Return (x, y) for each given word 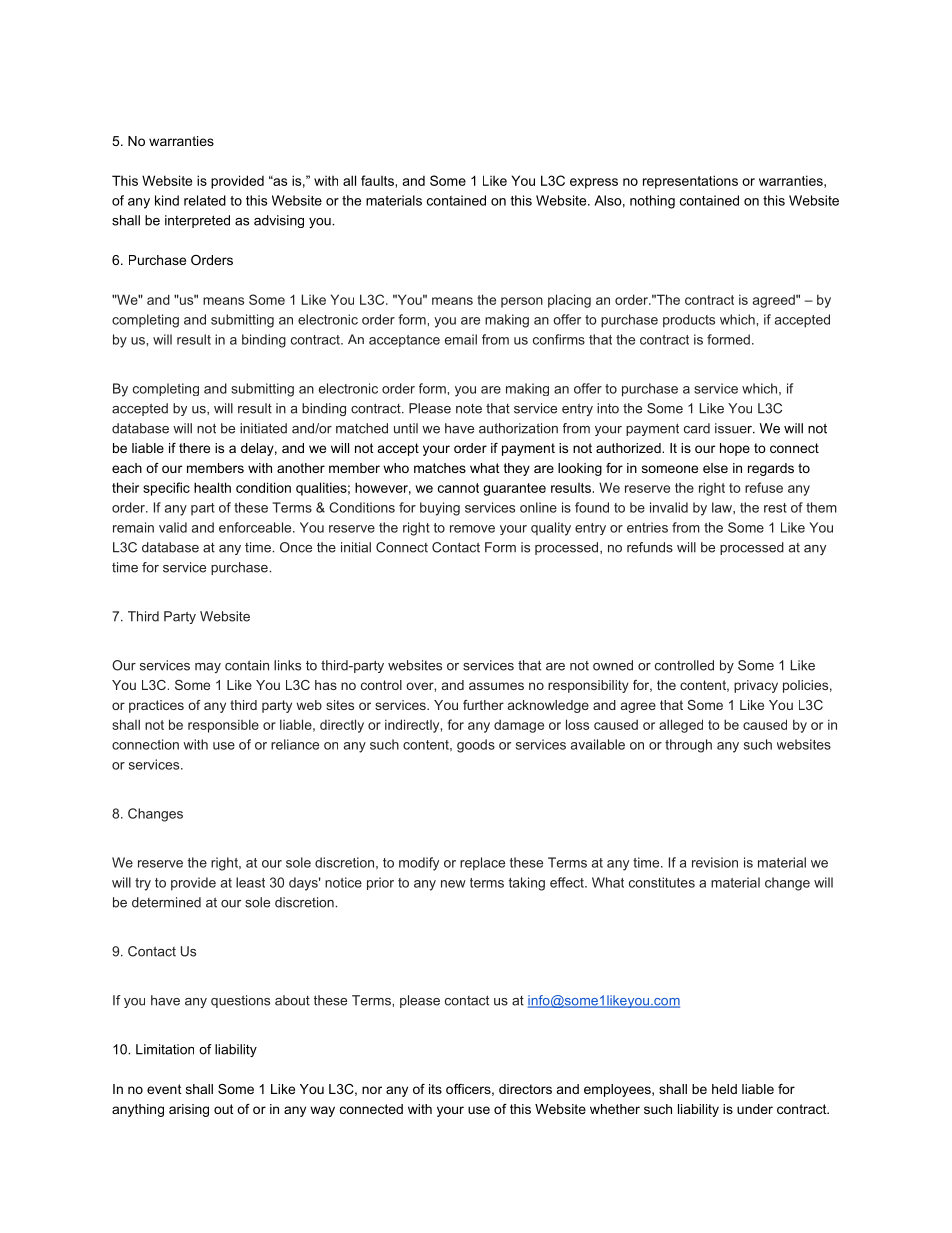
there (194, 448)
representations (690, 182)
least (250, 882)
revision (715, 862)
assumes (496, 686)
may (208, 668)
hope (735, 449)
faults (377, 180)
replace (482, 864)
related (205, 200)
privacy (756, 686)
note (469, 409)
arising (189, 1110)
